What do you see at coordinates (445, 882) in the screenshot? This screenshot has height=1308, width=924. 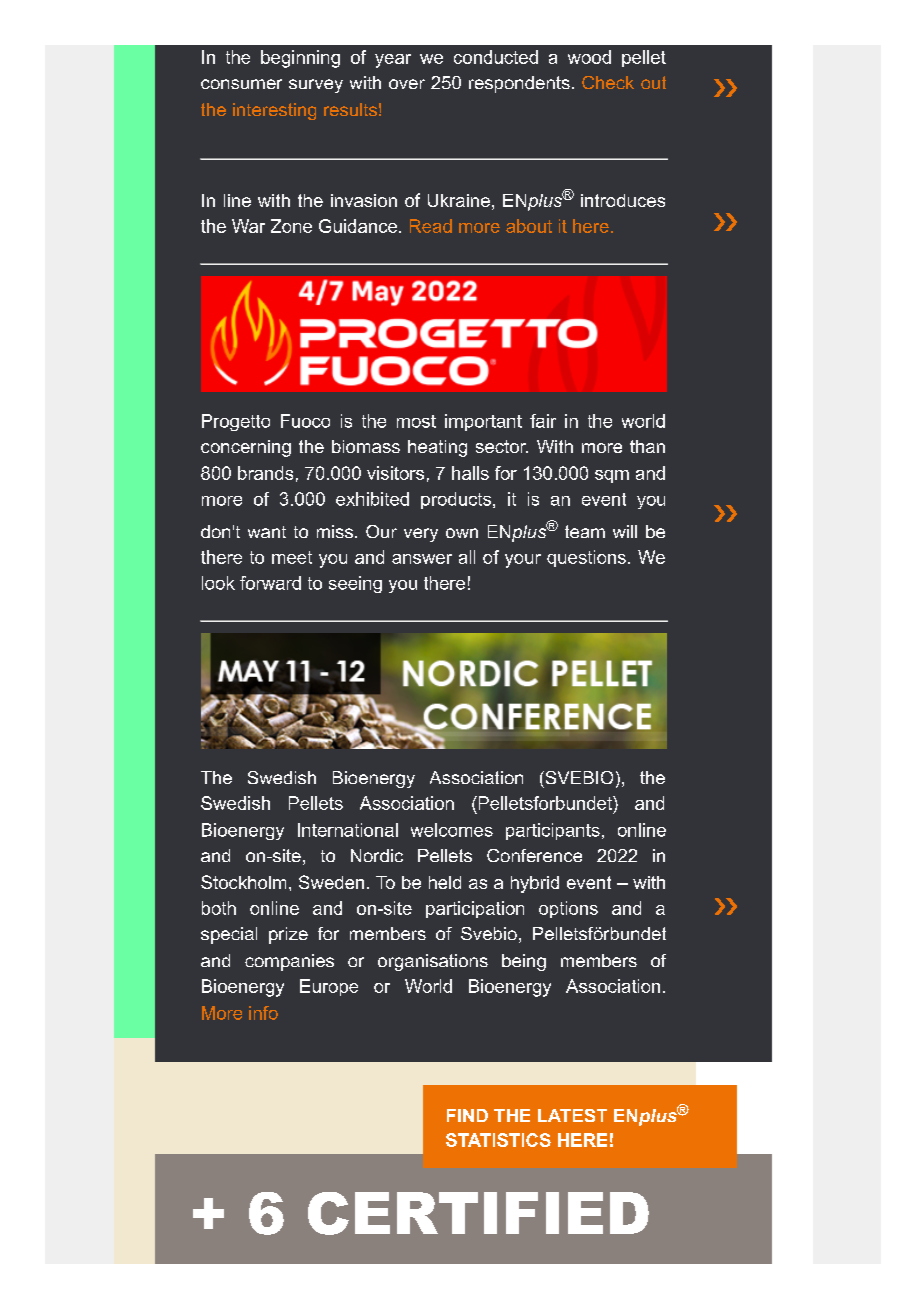 I see `held` at bounding box center [445, 882].
